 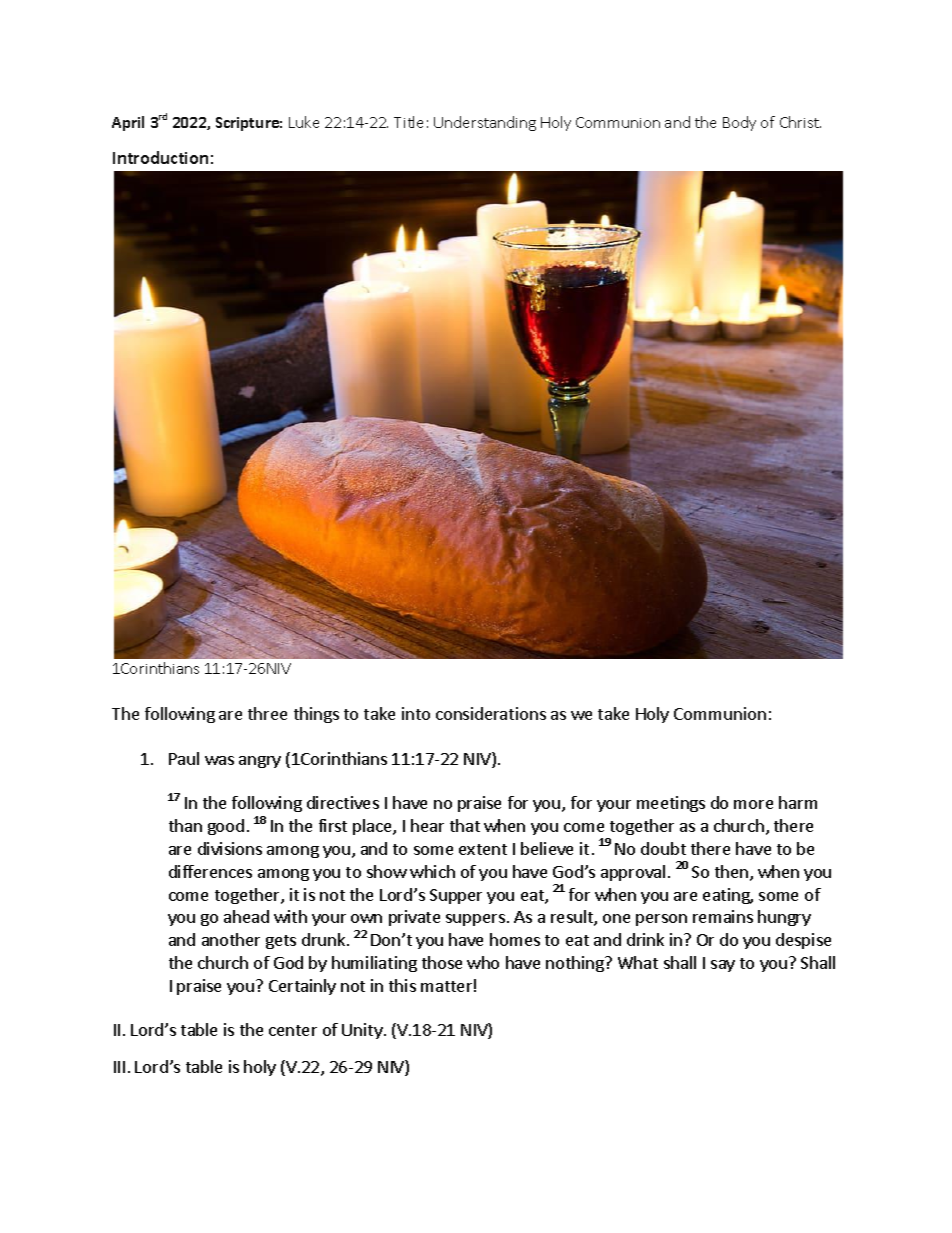 I want to click on Introduction, so click(x=160, y=157).
